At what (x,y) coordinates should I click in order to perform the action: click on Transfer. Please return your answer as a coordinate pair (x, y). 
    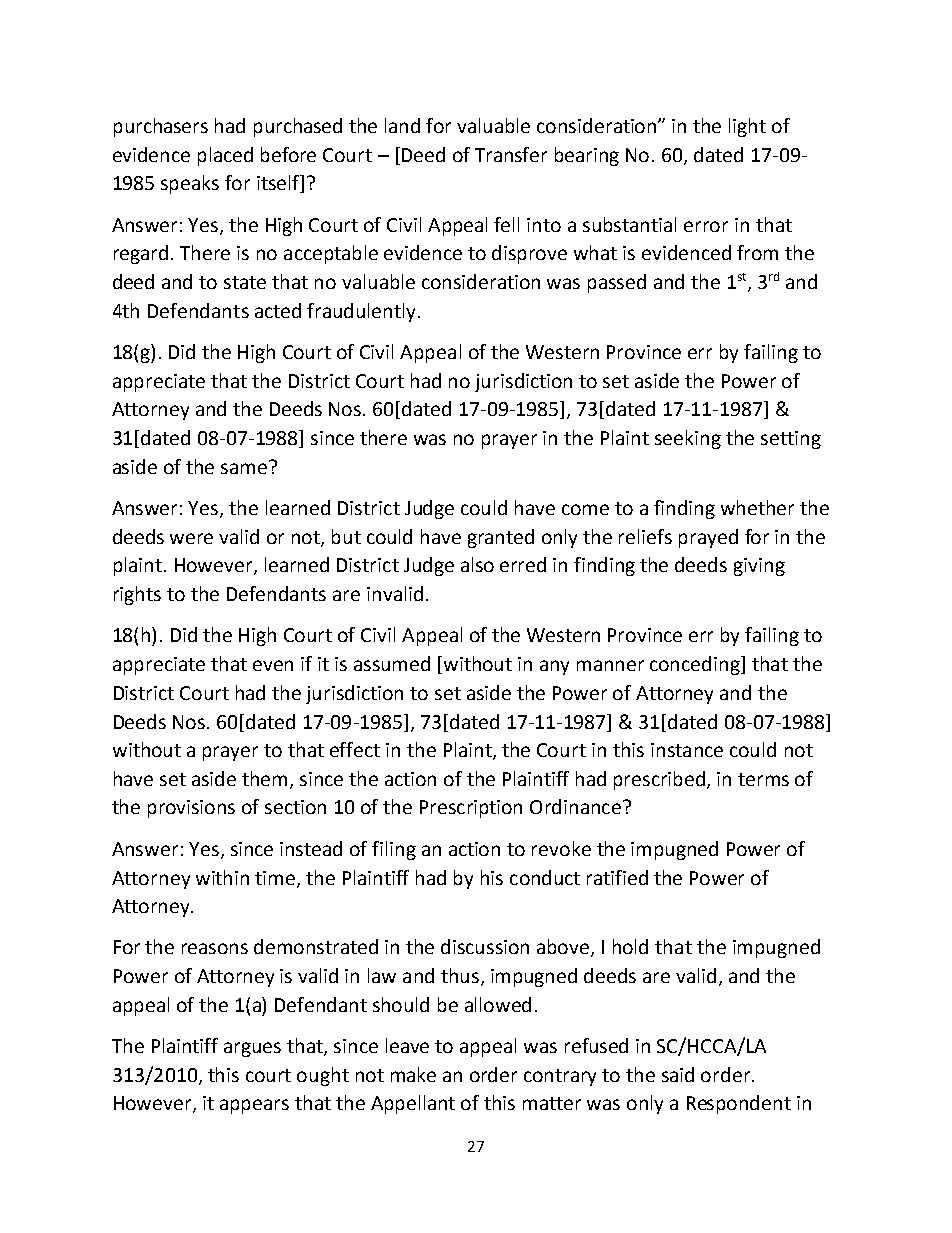
    Looking at the image, I should click on (511, 154).
